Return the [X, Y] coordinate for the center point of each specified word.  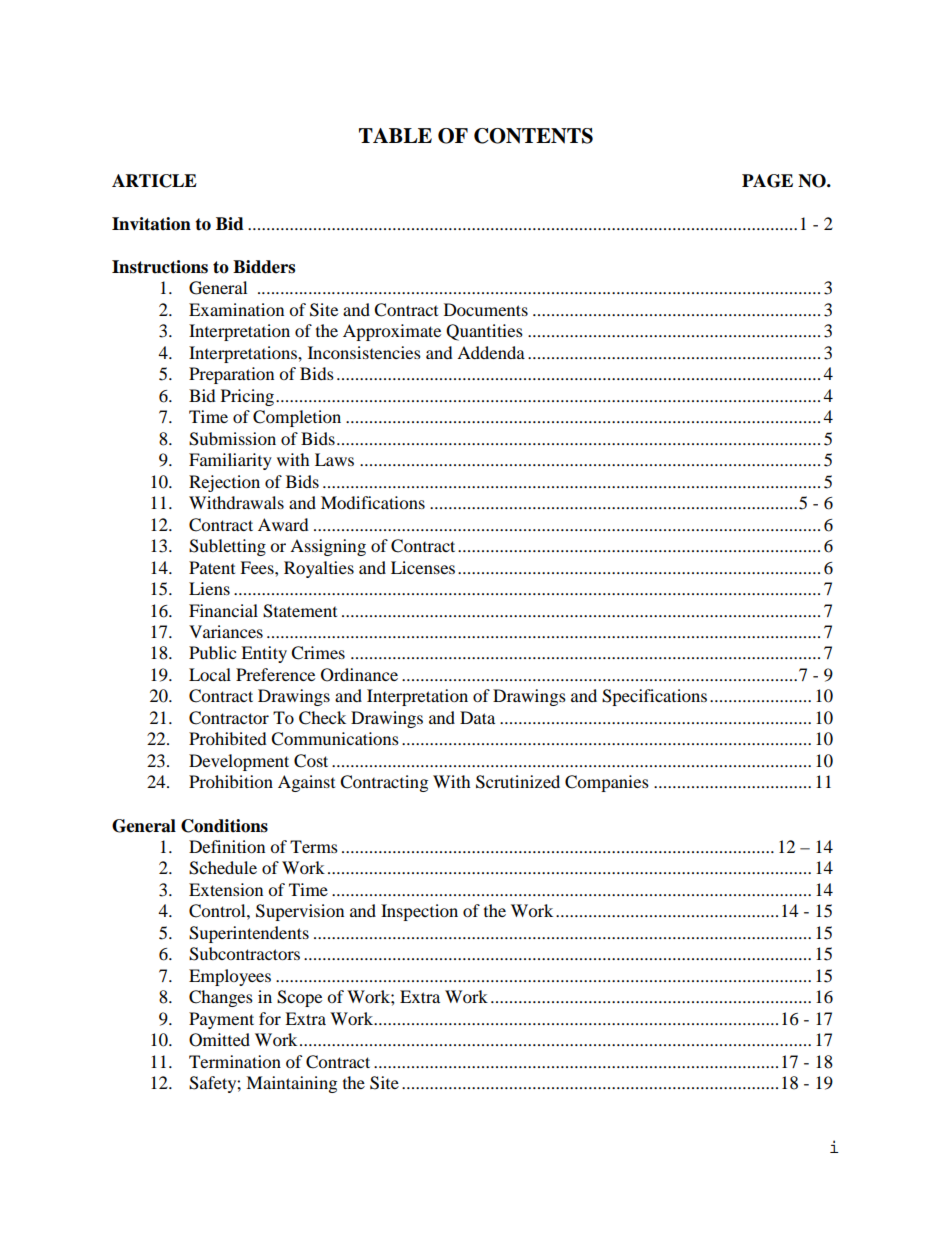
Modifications [373, 502]
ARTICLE [154, 181]
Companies [607, 783]
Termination [235, 1061]
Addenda [491, 352]
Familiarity [230, 461]
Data [477, 717]
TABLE [395, 135]
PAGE [767, 181]
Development [239, 762]
